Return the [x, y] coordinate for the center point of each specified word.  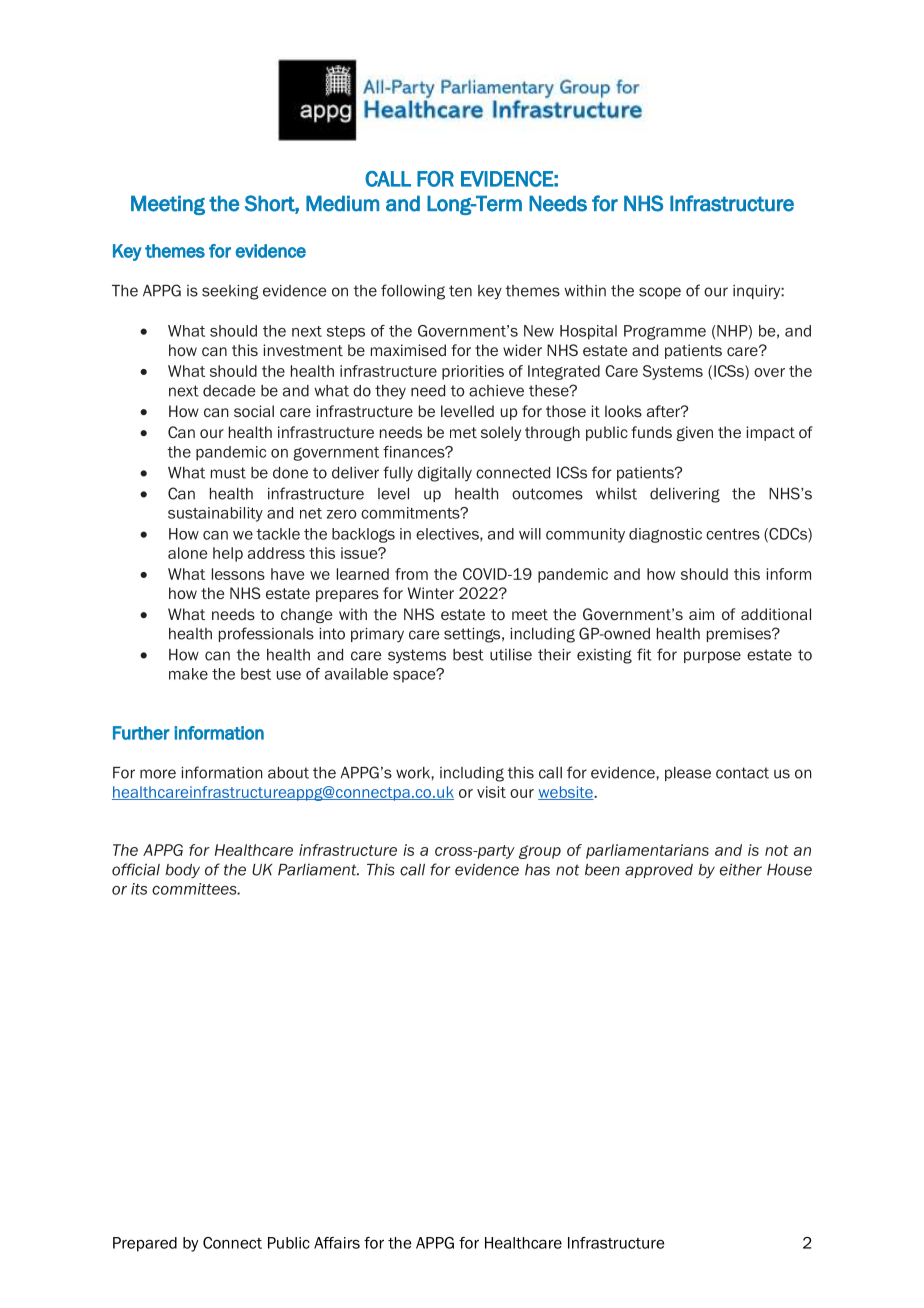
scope [660, 293]
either [741, 870]
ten [460, 291]
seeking [230, 292]
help [228, 554]
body [182, 871]
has [537, 870]
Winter [431, 593]
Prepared [145, 1244]
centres [733, 534]
